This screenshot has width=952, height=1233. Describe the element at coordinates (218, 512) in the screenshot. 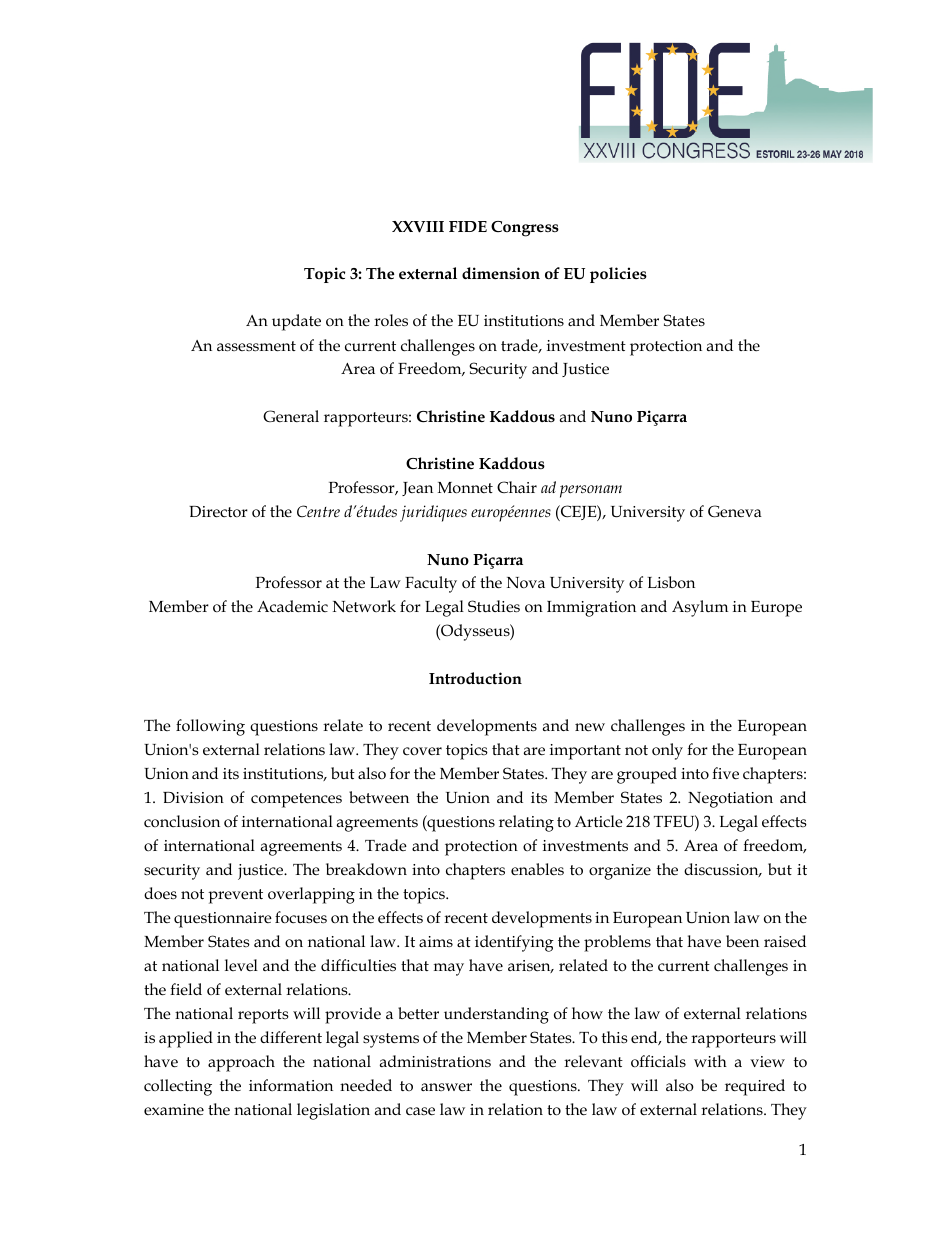

I see `Director` at that location.
